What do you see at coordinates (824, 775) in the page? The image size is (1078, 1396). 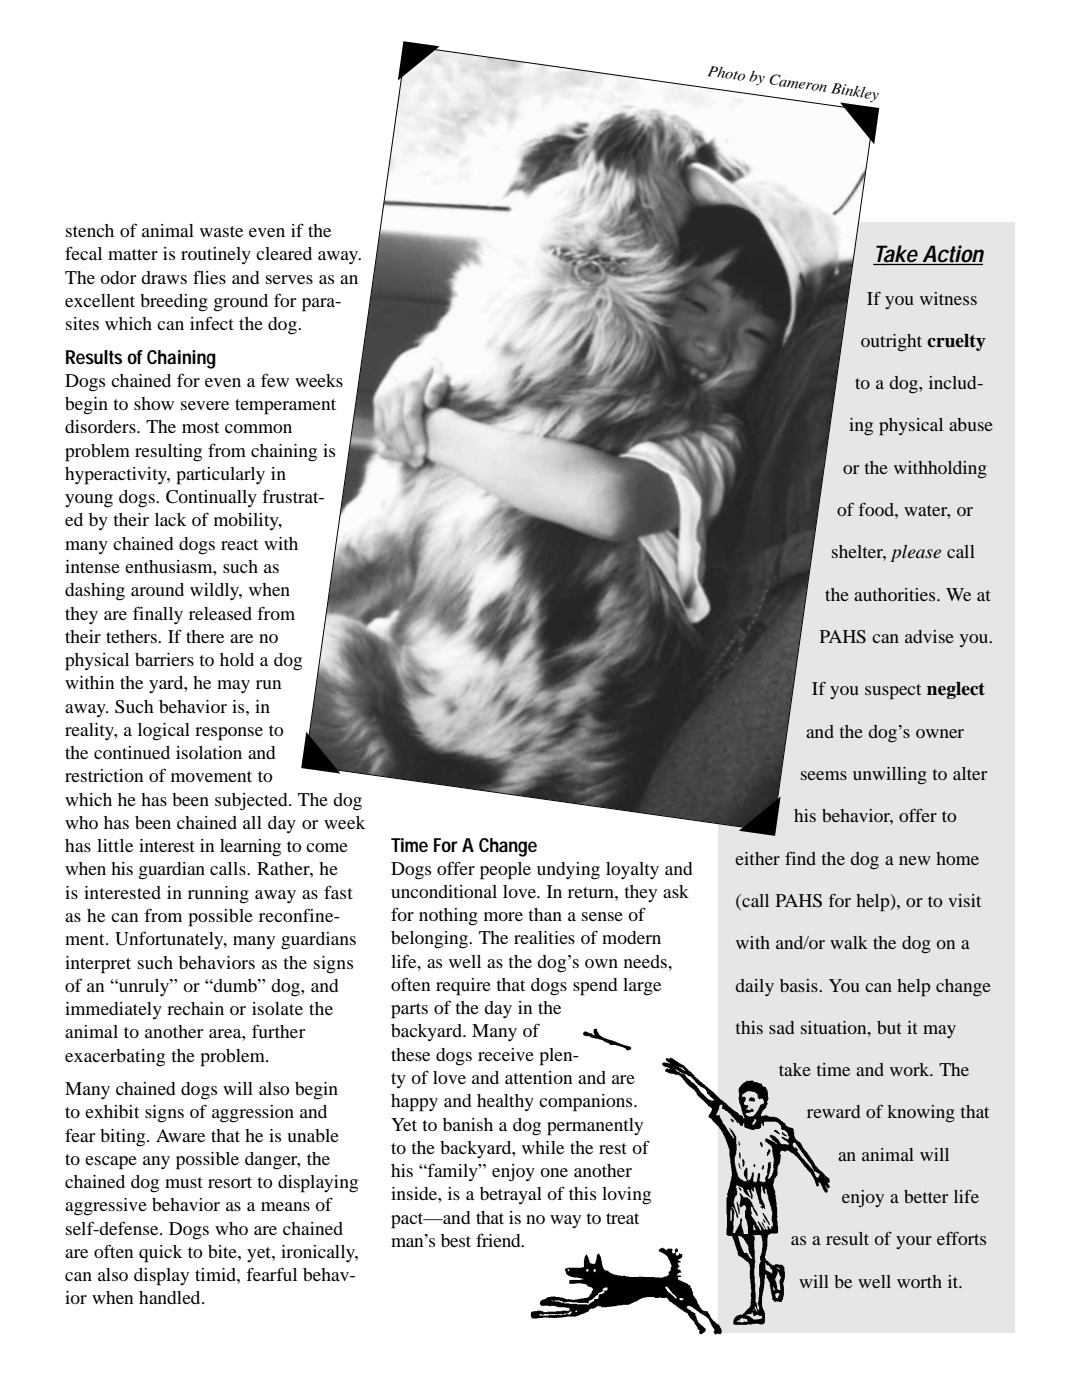 I see `seems` at bounding box center [824, 775].
